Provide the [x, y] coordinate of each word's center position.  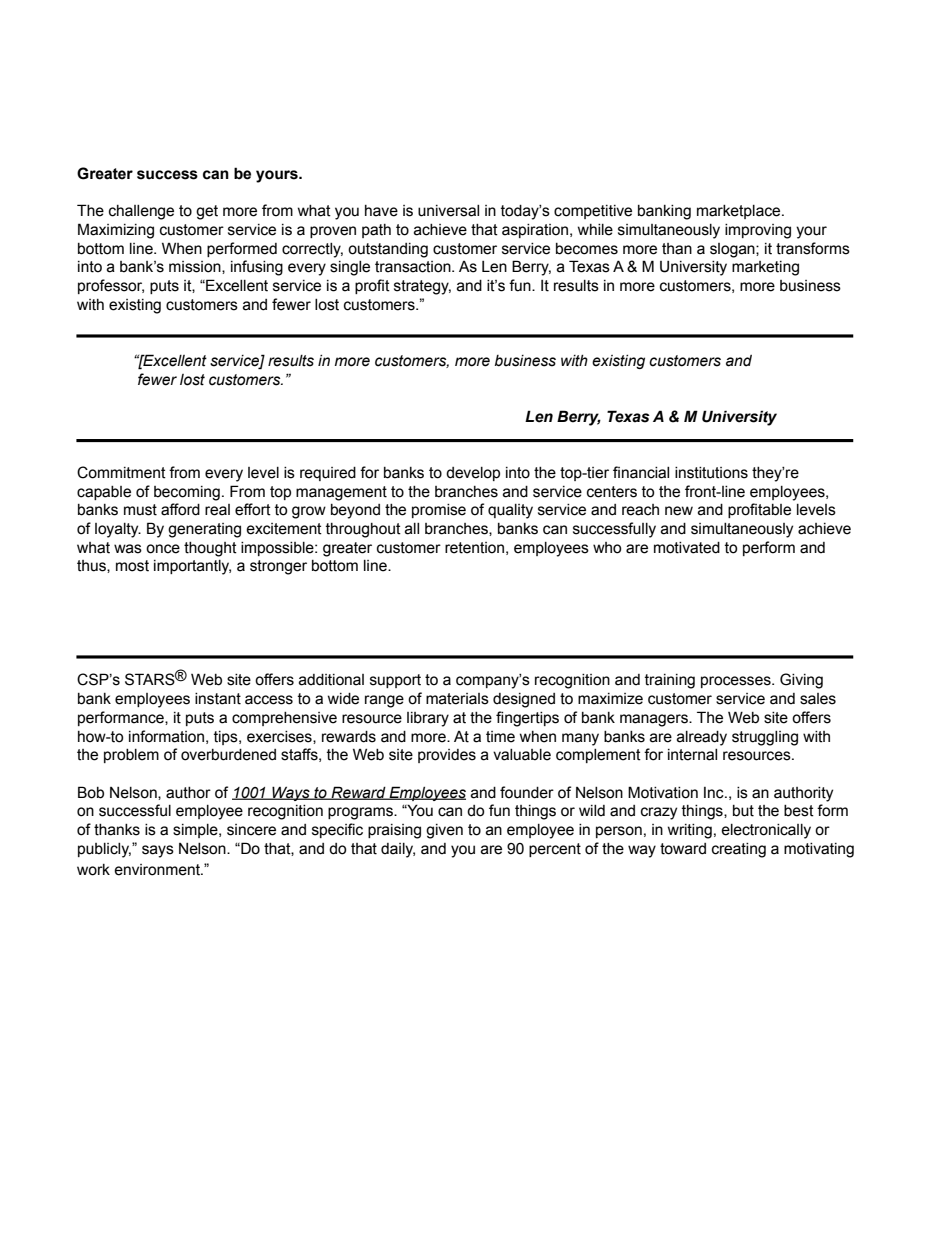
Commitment [121, 472]
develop [473, 474]
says [158, 851]
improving [758, 231]
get [207, 212]
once [163, 549]
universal [448, 211]
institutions [711, 473]
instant [218, 699]
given [444, 831]
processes [737, 682]
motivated [687, 548]
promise [439, 511]
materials [457, 699]
